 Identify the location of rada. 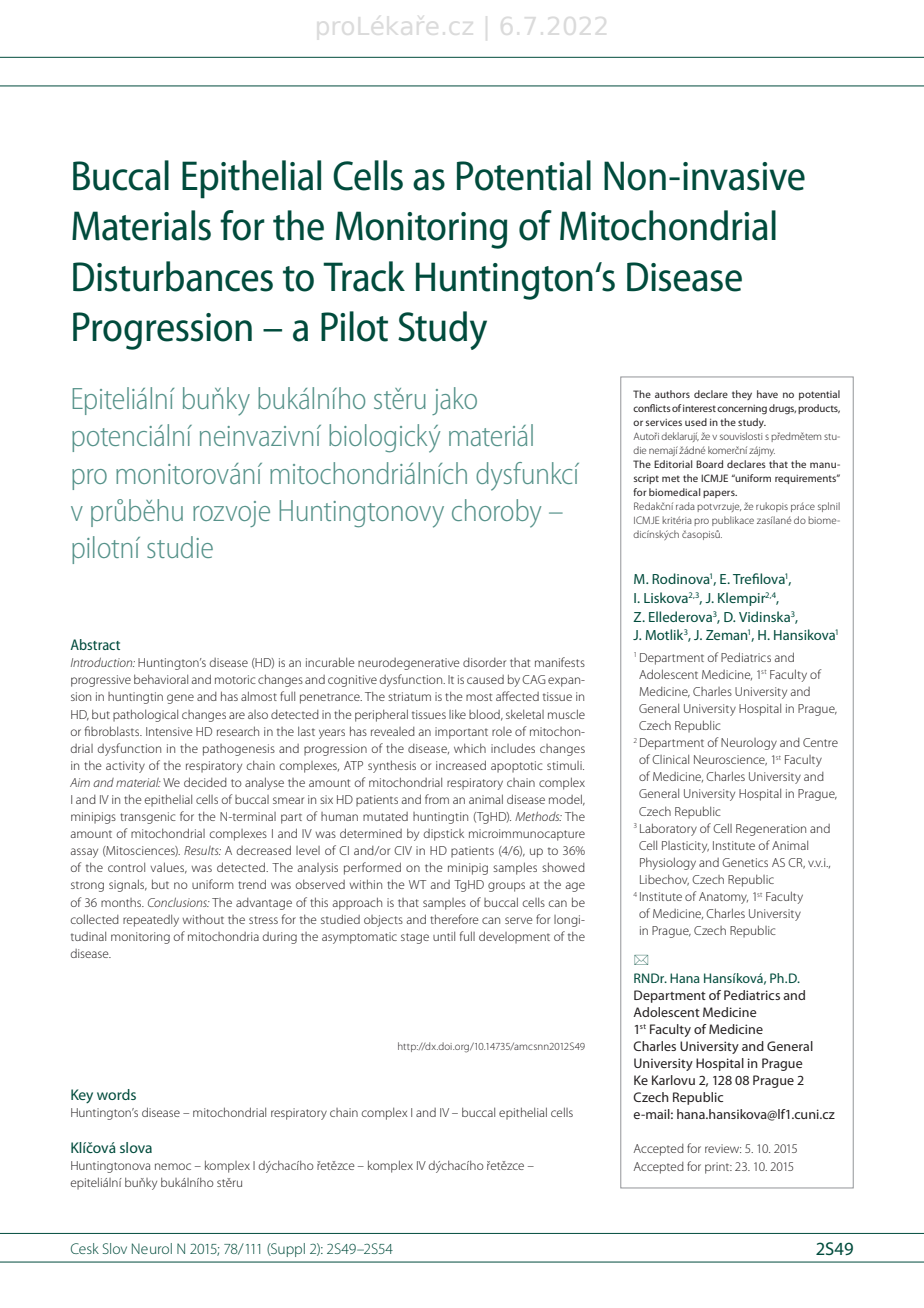
(685, 506).
